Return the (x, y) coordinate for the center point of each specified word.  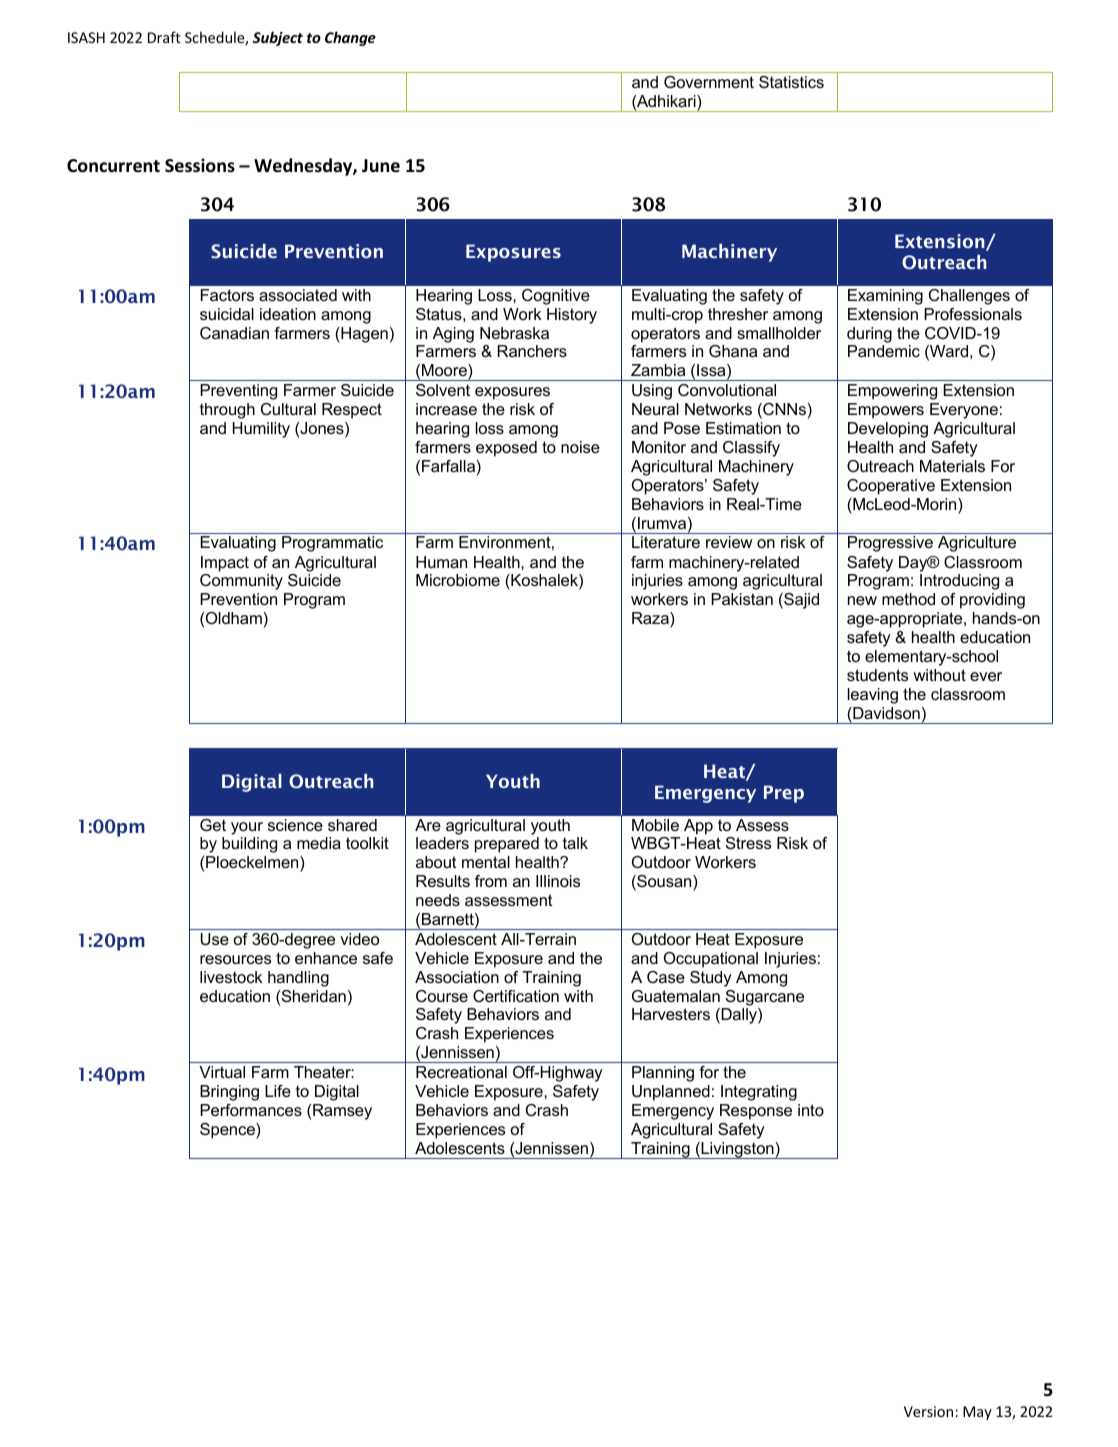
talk (575, 843)
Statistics (791, 82)
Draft (164, 37)
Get (213, 825)
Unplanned (671, 1093)
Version (930, 1411)
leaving (873, 696)
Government (709, 82)
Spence (228, 1131)
